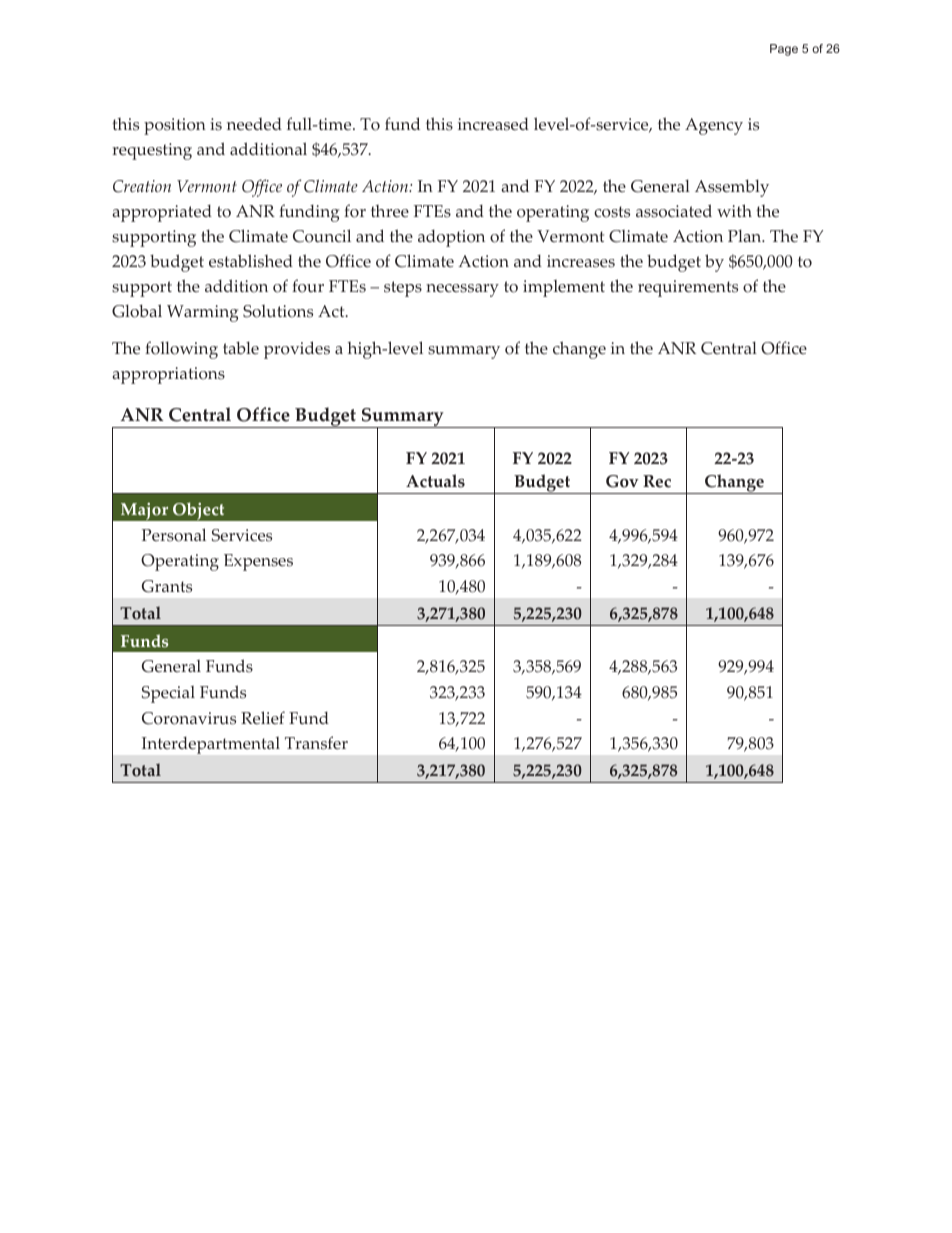 The height and width of the image is (1233, 952). I want to click on Actuals, so click(435, 481).
